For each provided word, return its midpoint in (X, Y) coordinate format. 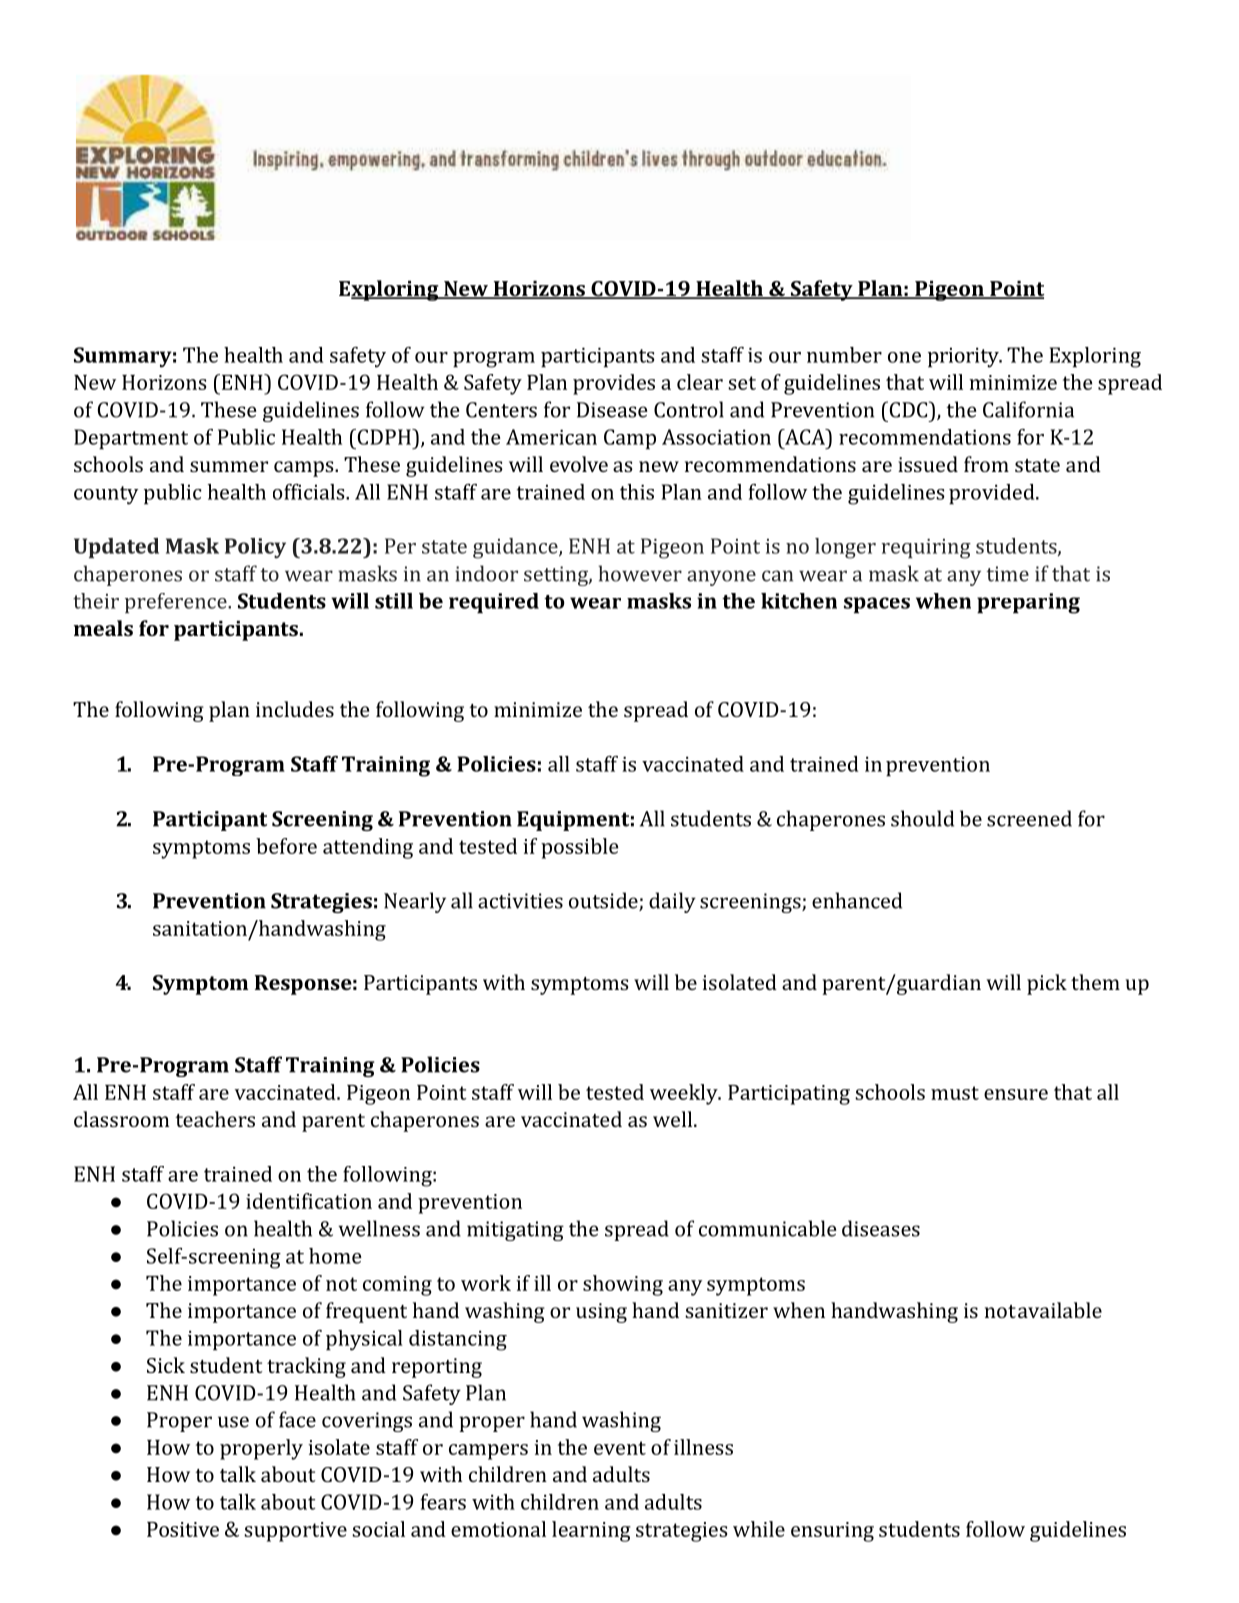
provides (614, 384)
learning (591, 1531)
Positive (183, 1529)
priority (964, 357)
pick (1047, 984)
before (286, 846)
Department (131, 439)
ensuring (832, 1532)
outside (604, 901)
